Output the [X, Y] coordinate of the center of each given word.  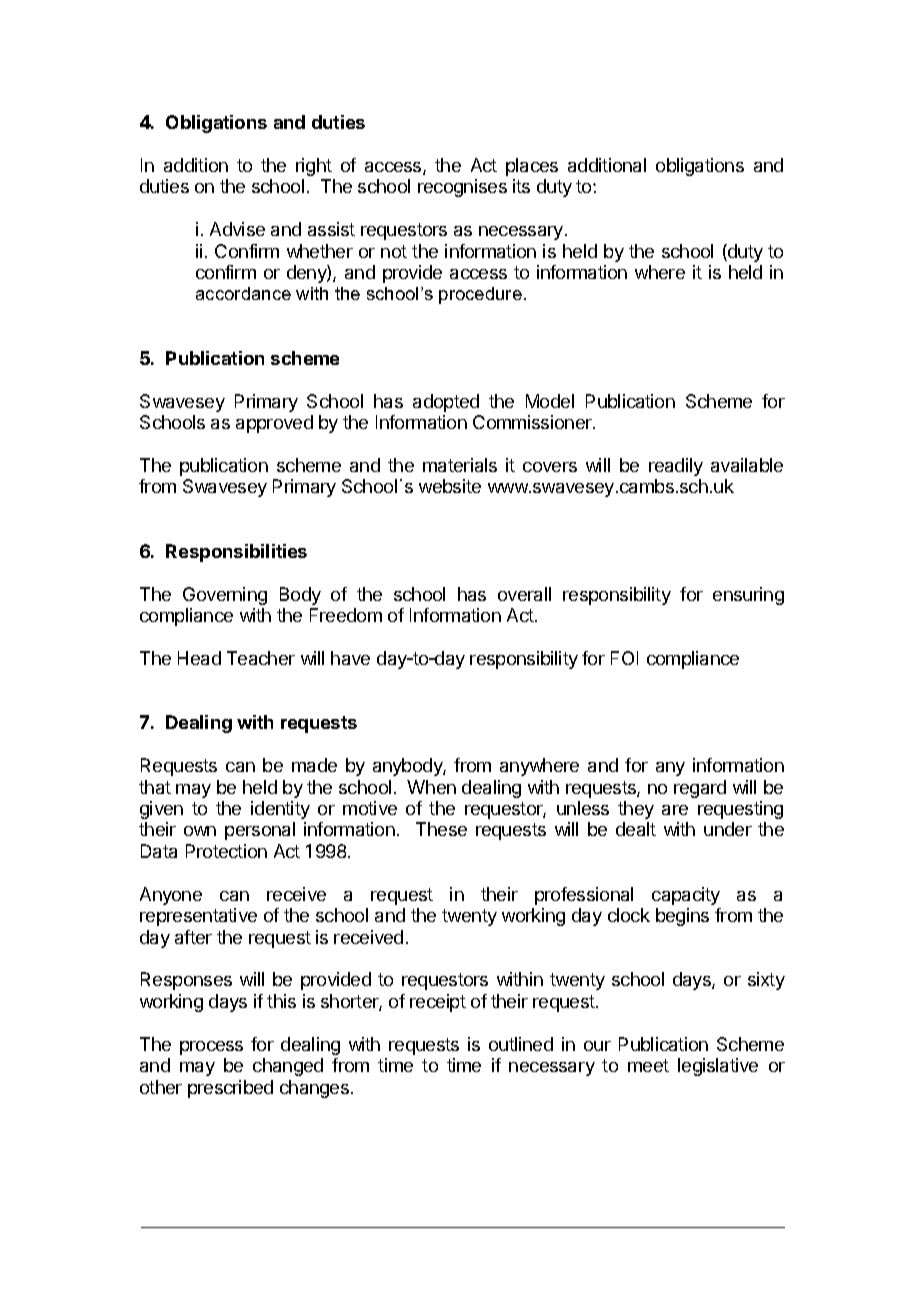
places [532, 167]
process [211, 1048]
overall [524, 594]
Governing [225, 596]
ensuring [748, 596]
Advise [237, 229]
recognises [462, 188]
